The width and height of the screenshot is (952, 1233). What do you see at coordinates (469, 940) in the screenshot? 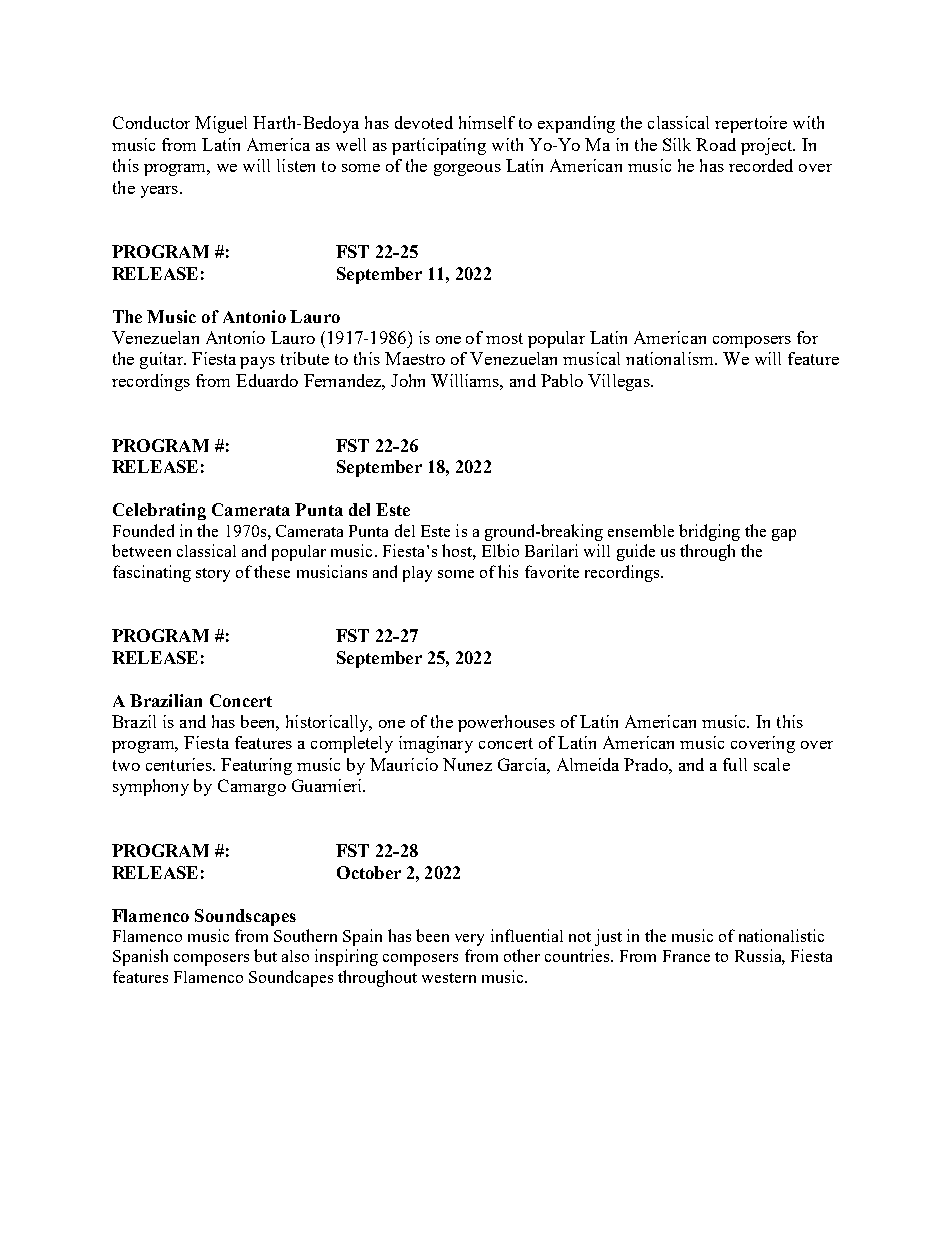
I see `very` at bounding box center [469, 940].
